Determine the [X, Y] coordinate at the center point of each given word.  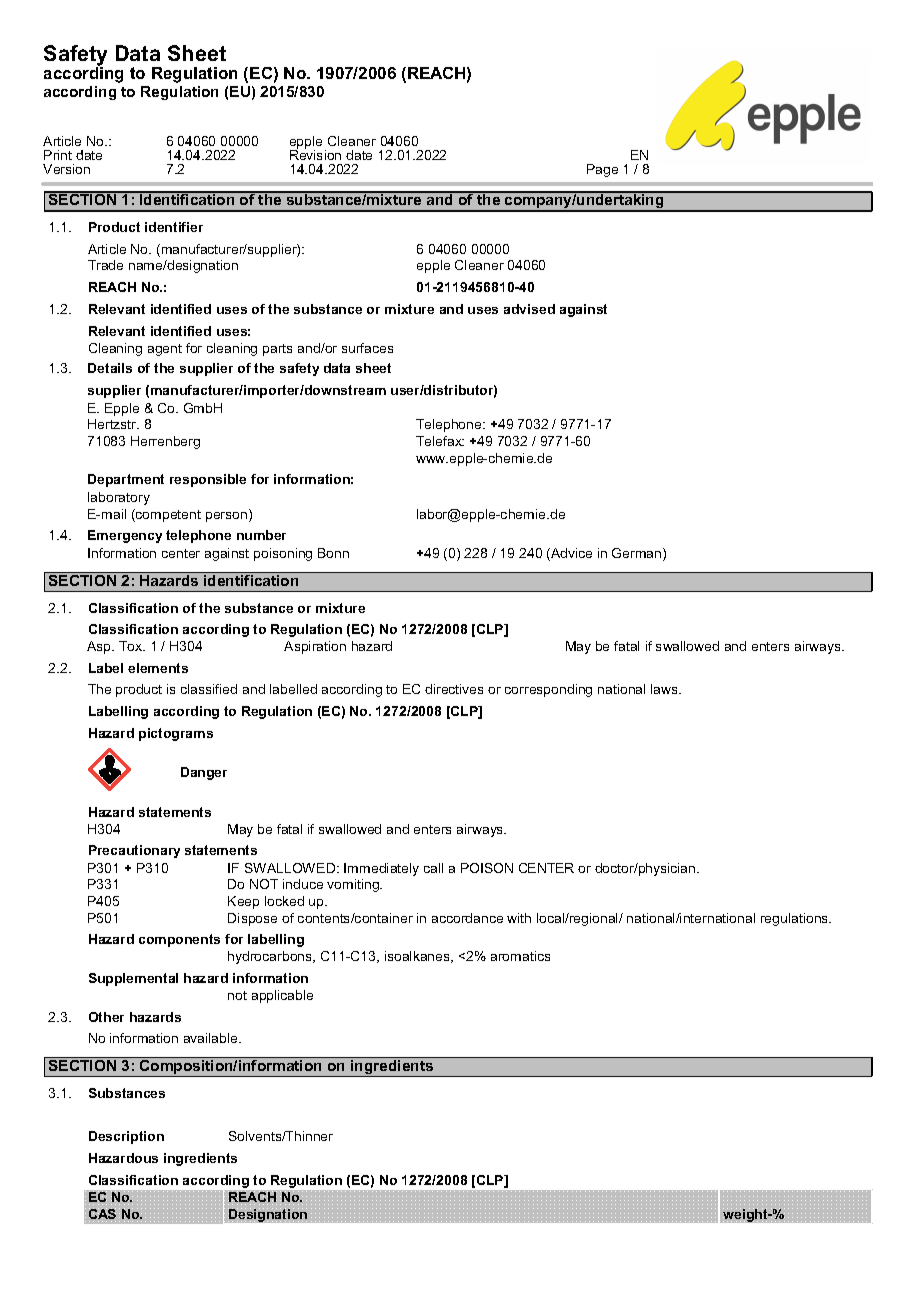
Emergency [125, 536]
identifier [174, 227]
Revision [315, 153]
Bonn [333, 553]
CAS [102, 1215]
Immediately [381, 869]
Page [602, 170]
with [519, 918]
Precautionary [134, 851]
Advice [570, 554]
